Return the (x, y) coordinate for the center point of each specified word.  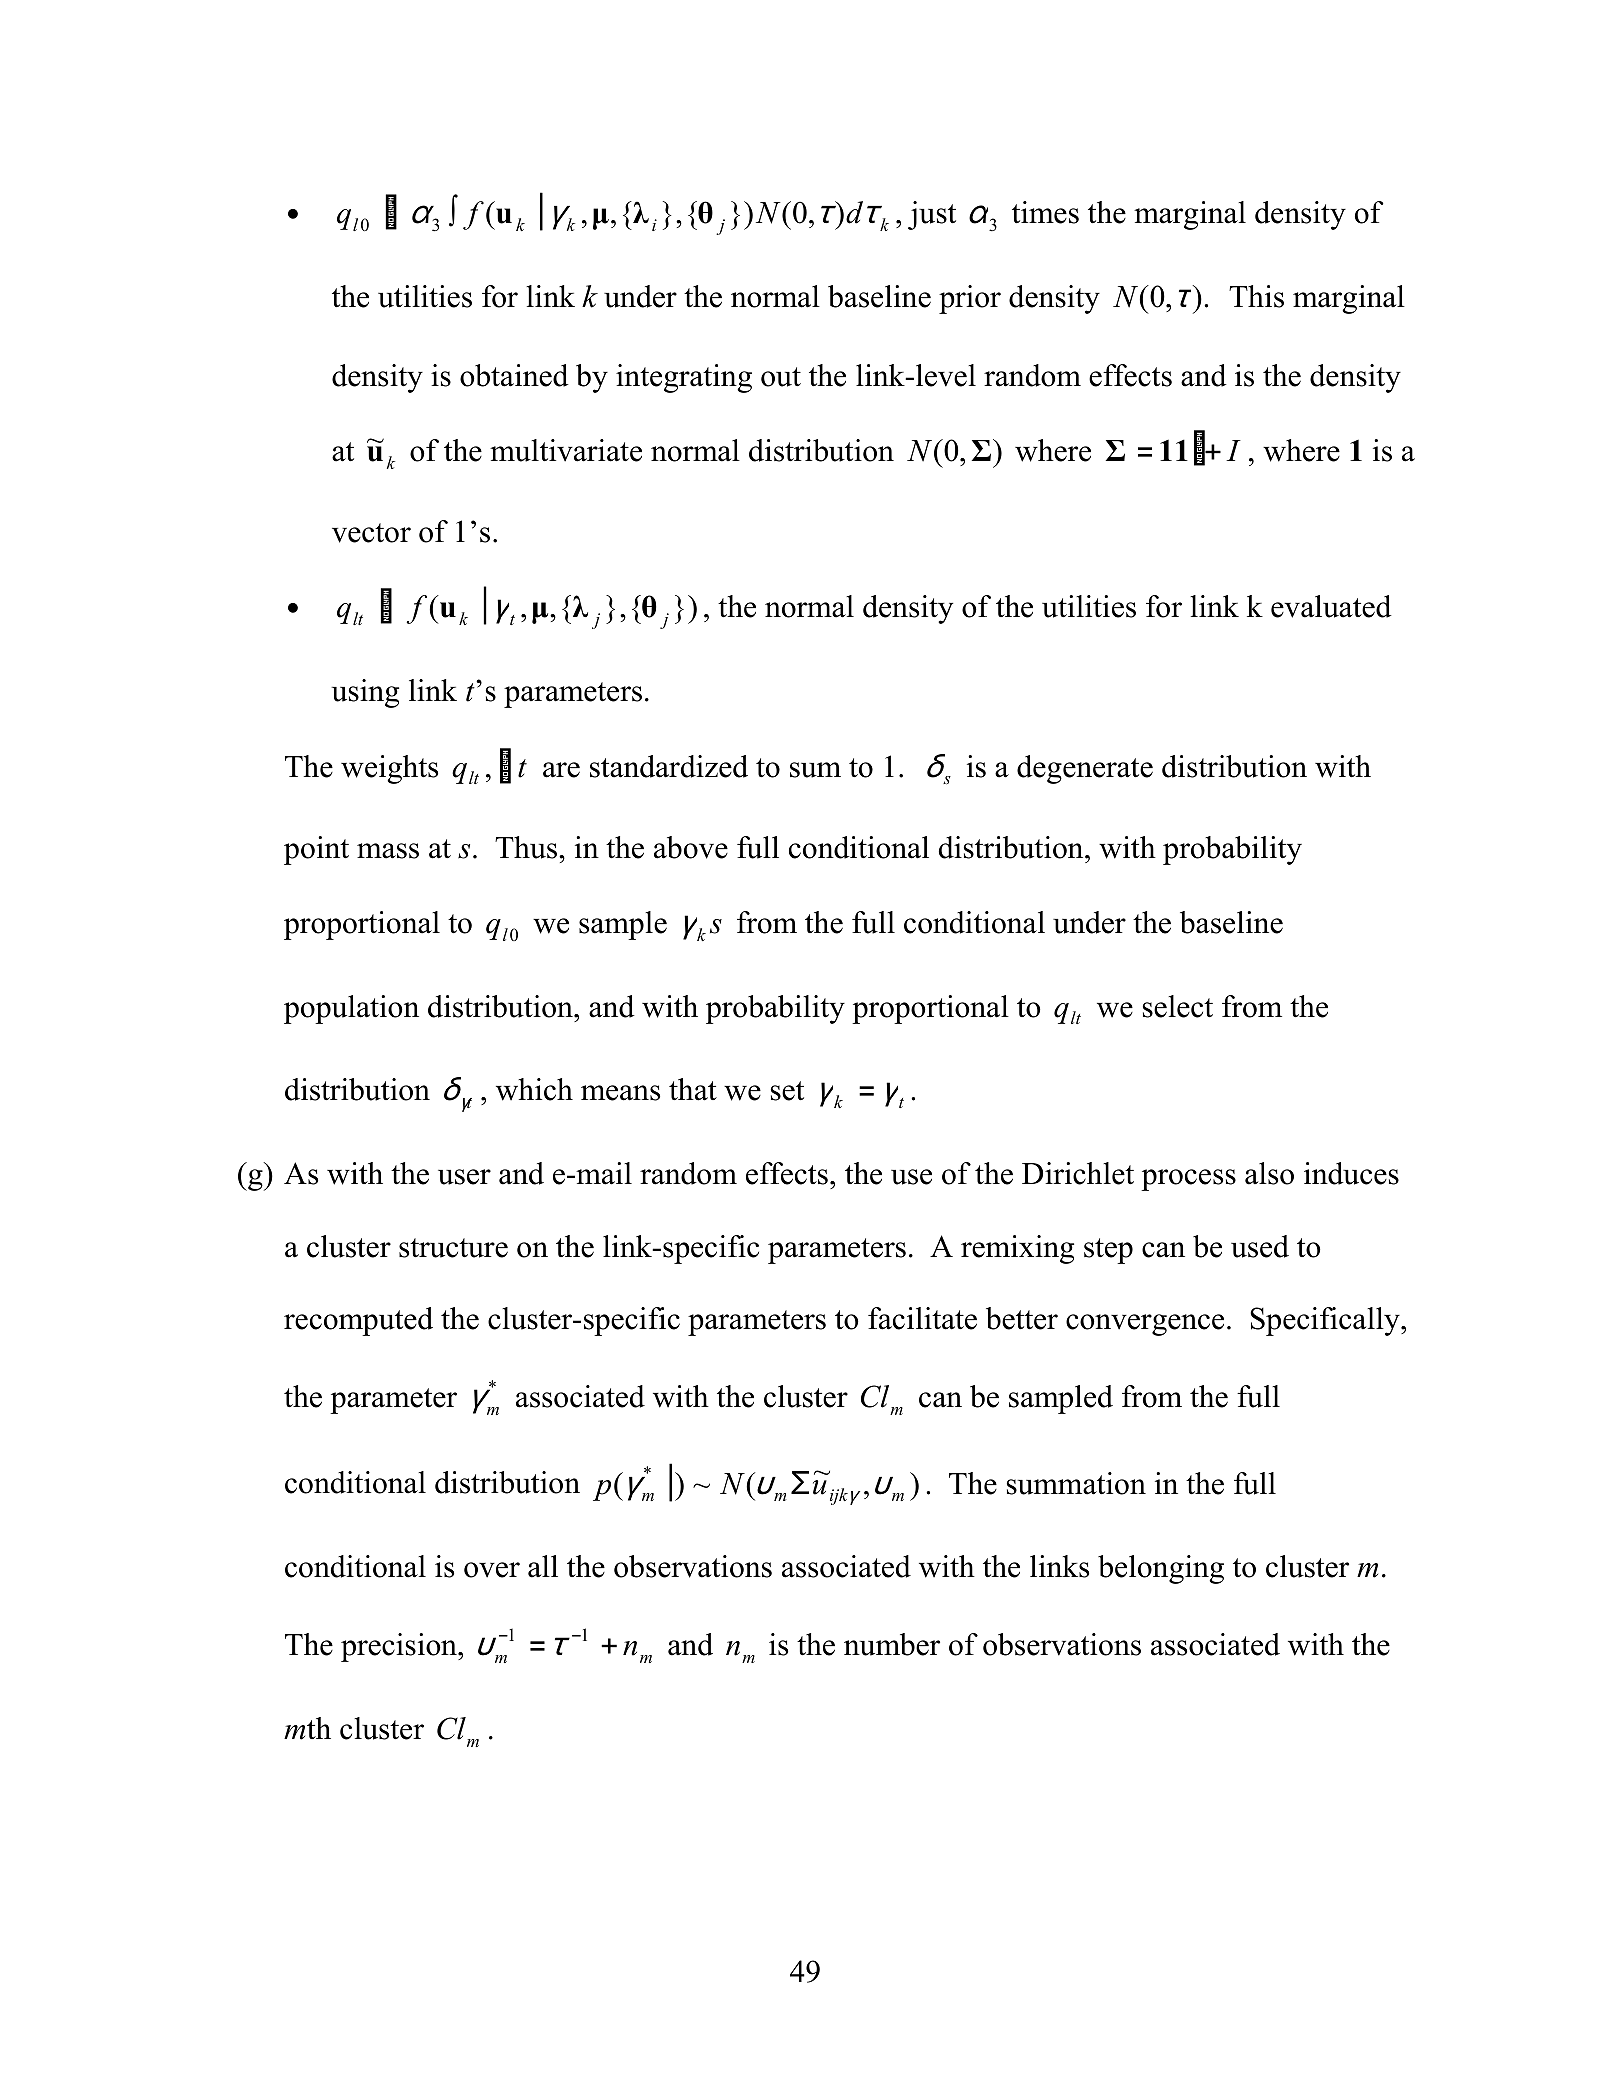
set (787, 1091)
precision (400, 1647)
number (892, 1644)
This (1256, 296)
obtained (514, 375)
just (932, 215)
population (351, 1009)
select (1178, 1006)
